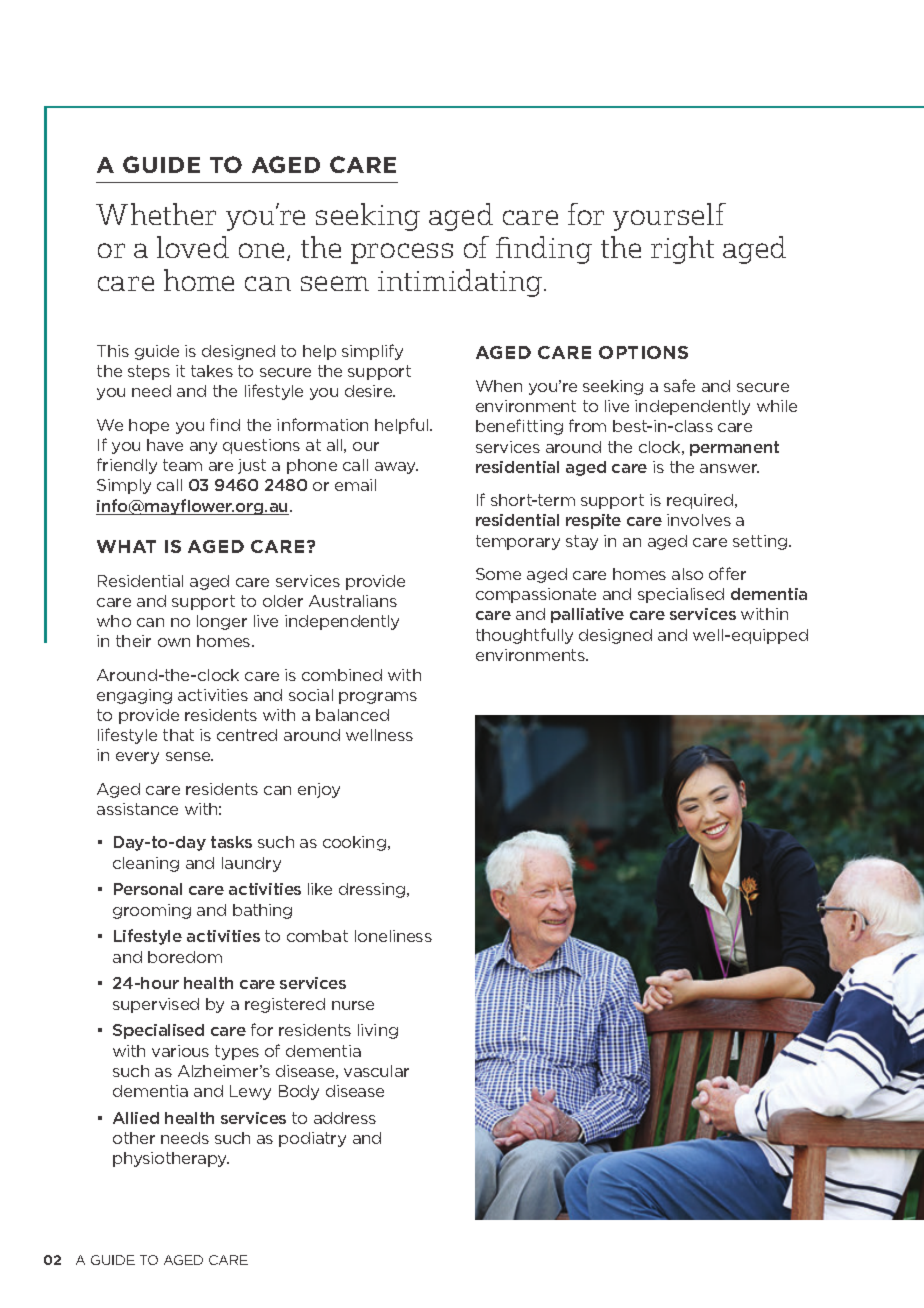  Describe the element at coordinates (587, 615) in the document. I see `palliative` at that location.
